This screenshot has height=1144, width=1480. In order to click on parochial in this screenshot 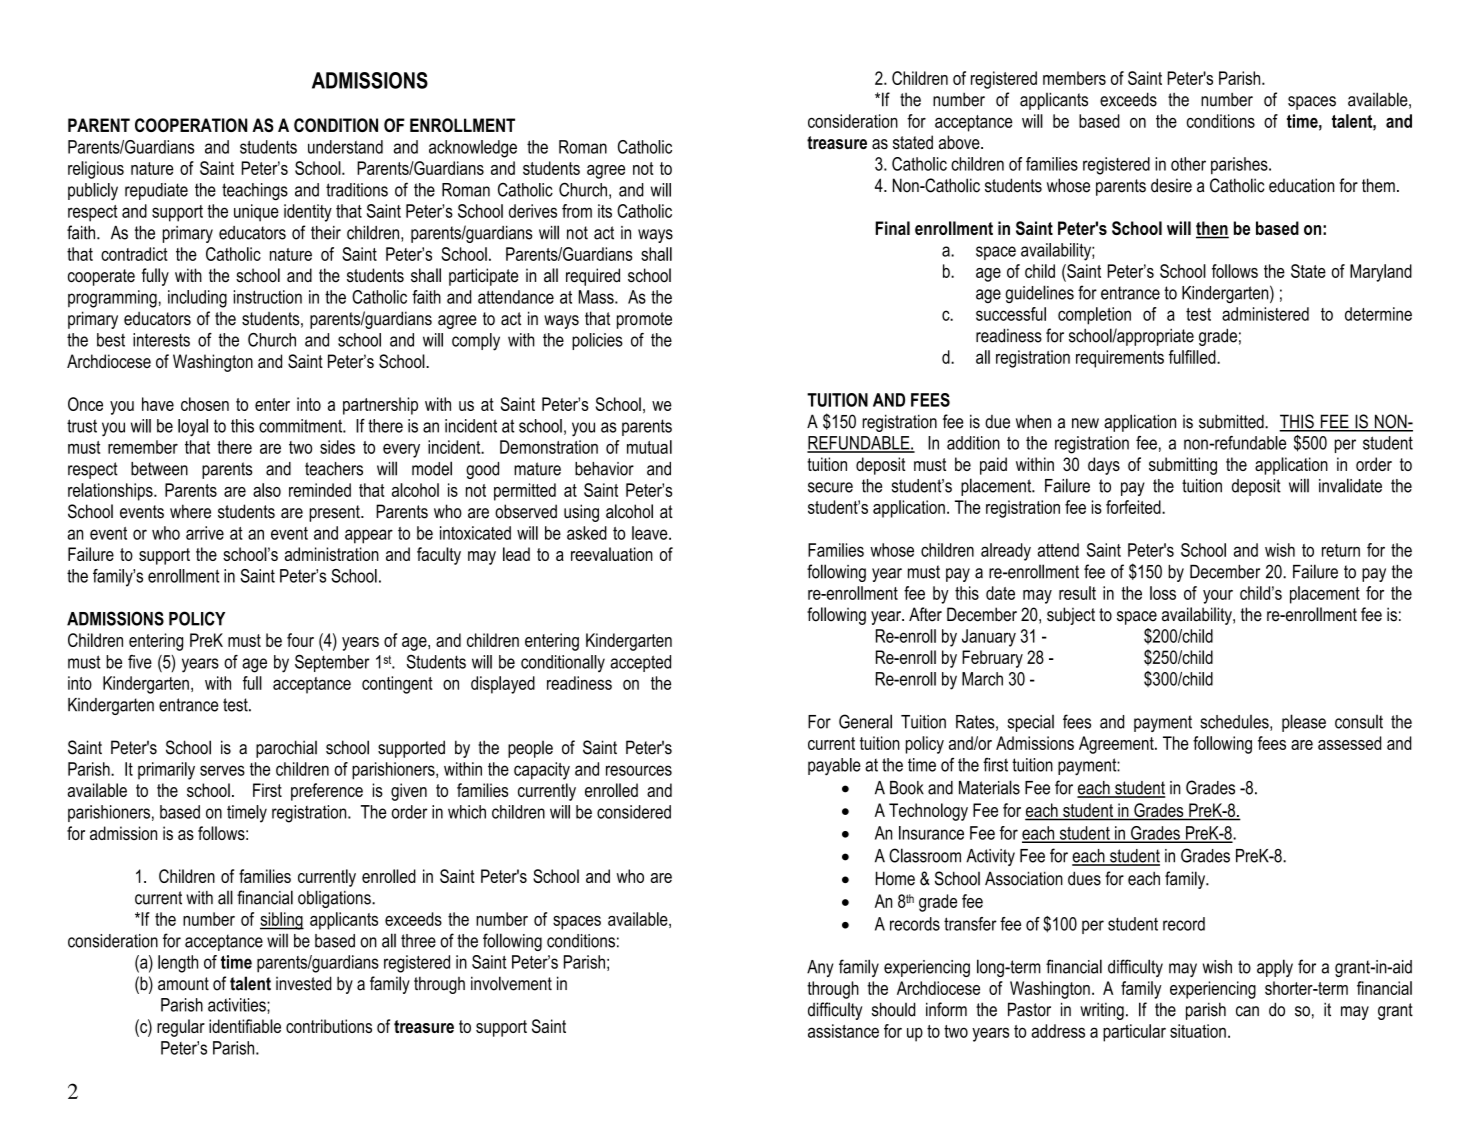, I will do `click(286, 749)`.
